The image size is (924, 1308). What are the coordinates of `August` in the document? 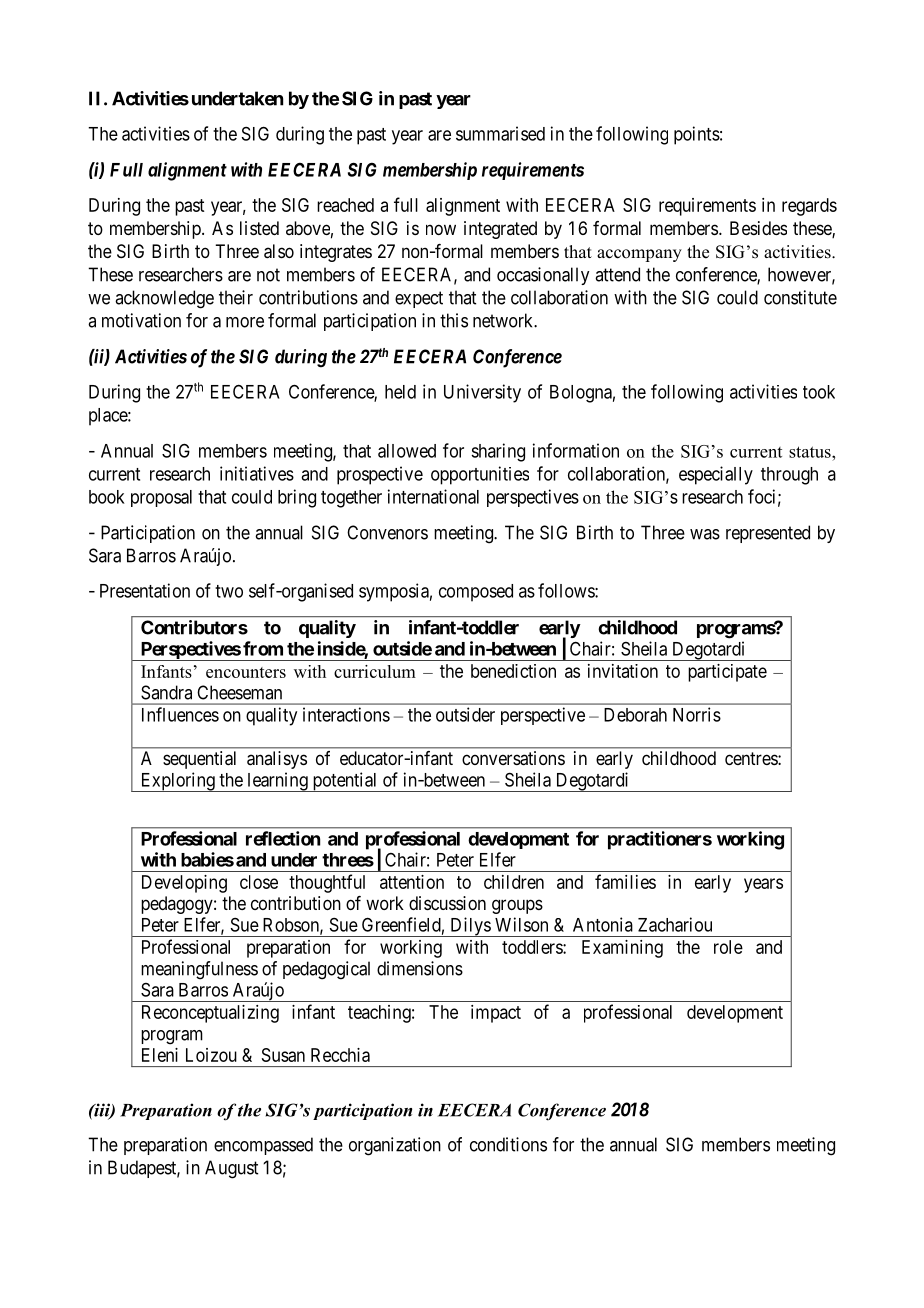 It's located at (231, 1169).
